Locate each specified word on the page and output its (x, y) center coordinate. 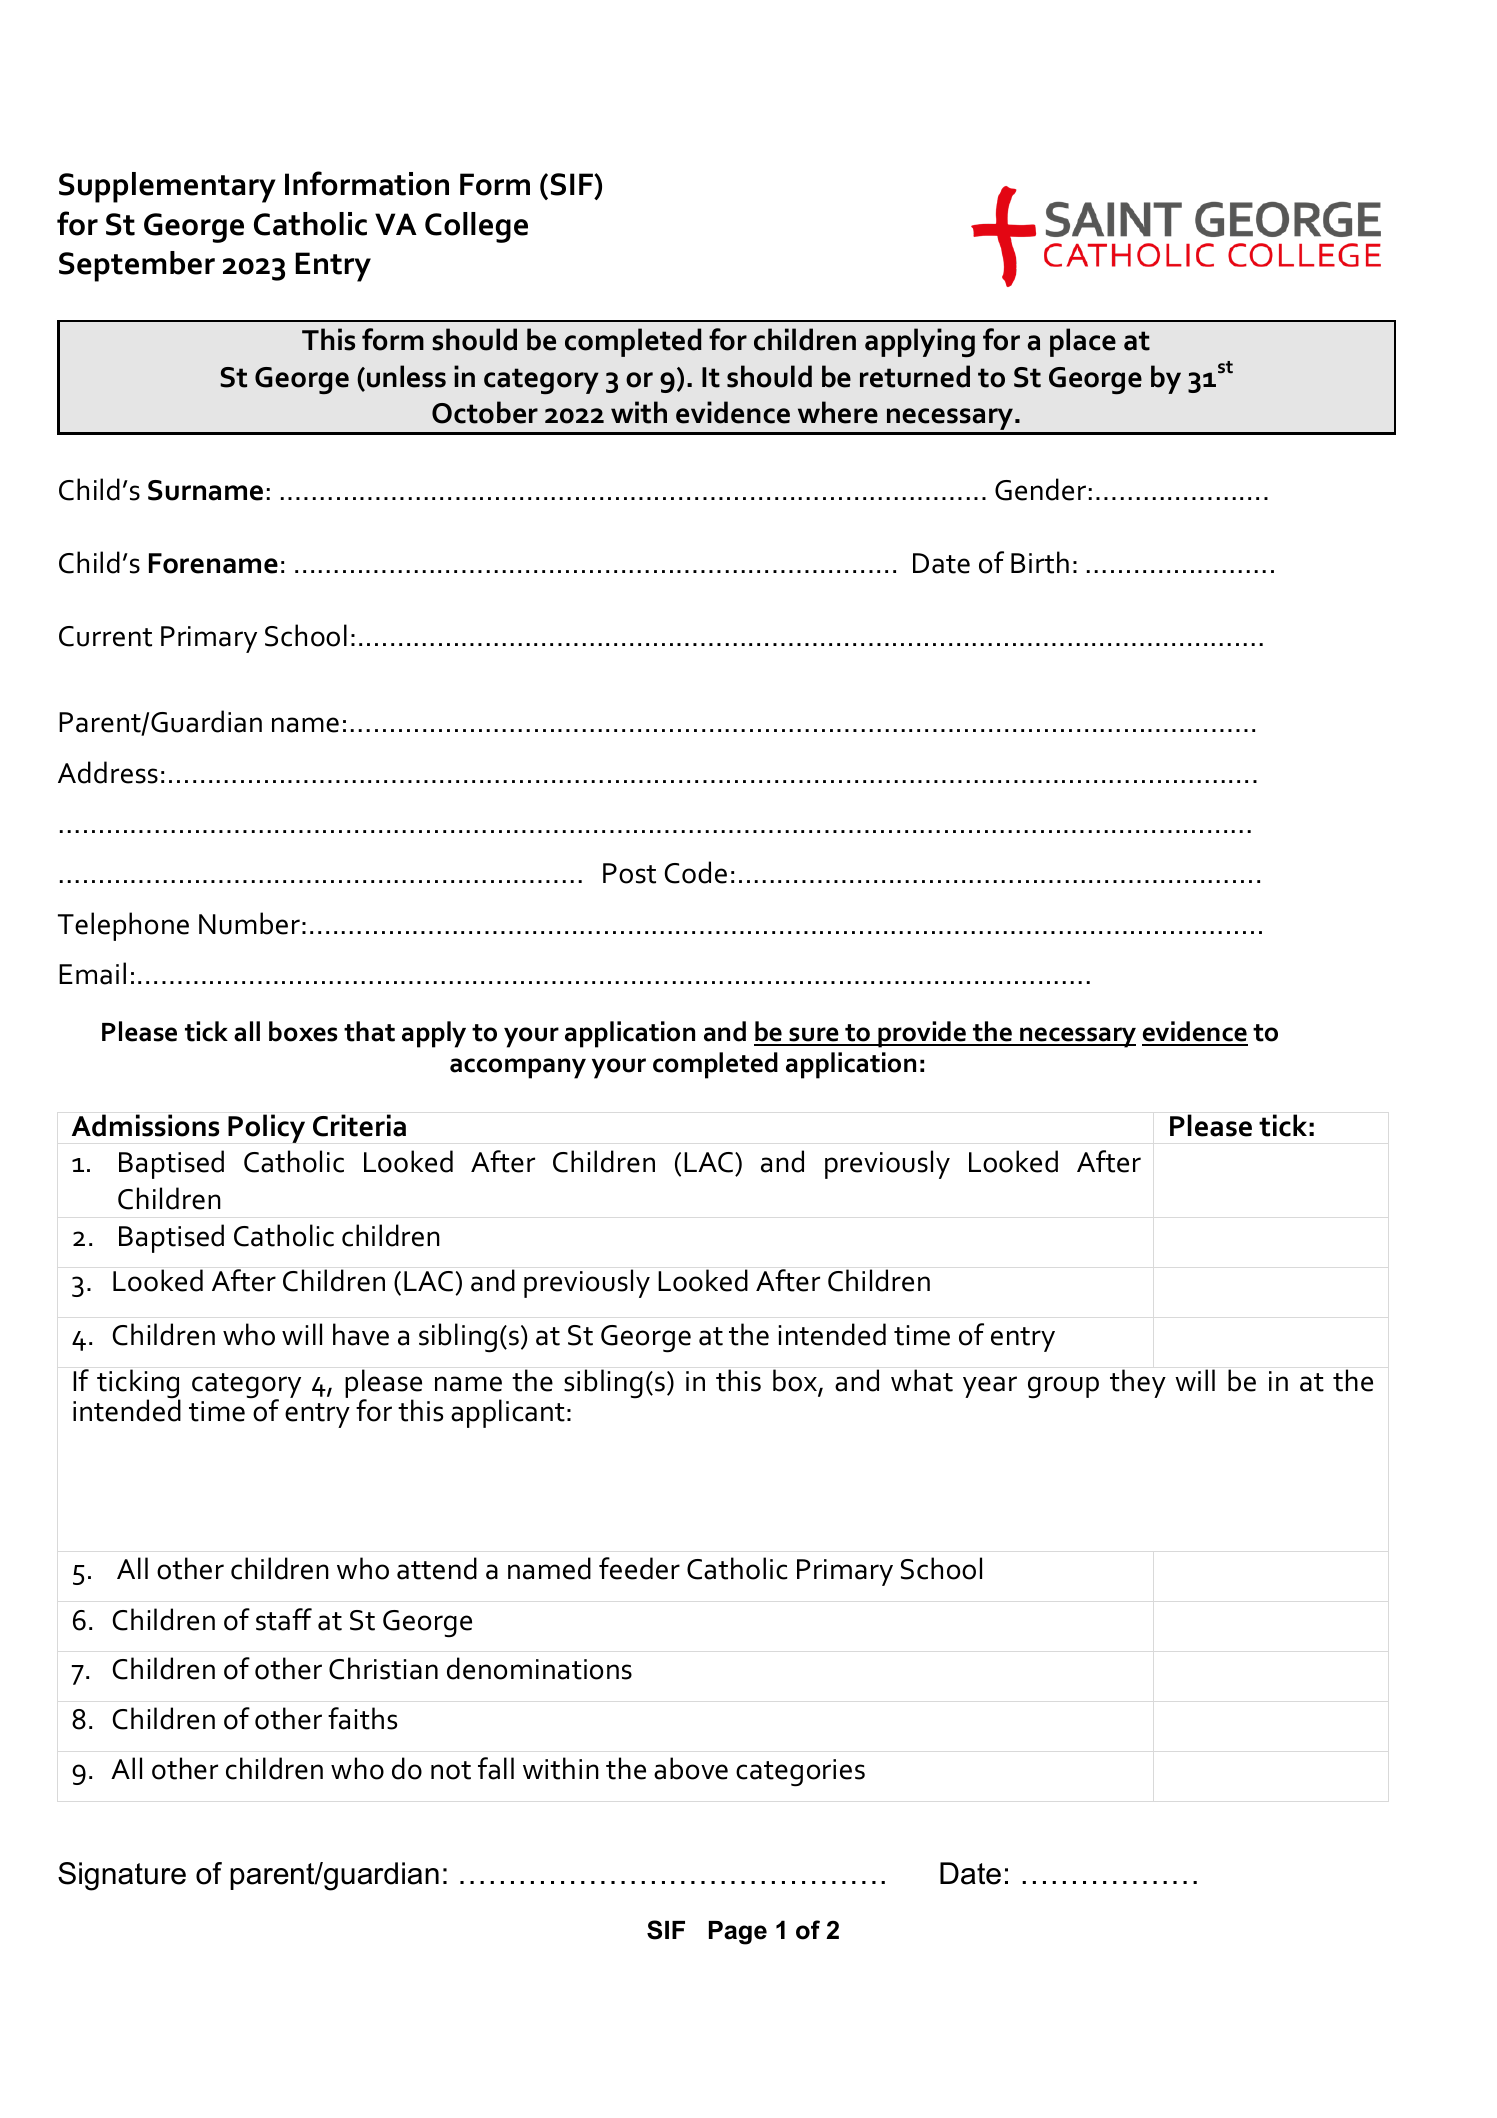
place (1083, 342)
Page (738, 1933)
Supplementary (167, 187)
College (476, 227)
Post (629, 873)
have (361, 1334)
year (990, 1387)
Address (108, 772)
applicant (508, 1413)
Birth (1040, 562)
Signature (122, 1876)
